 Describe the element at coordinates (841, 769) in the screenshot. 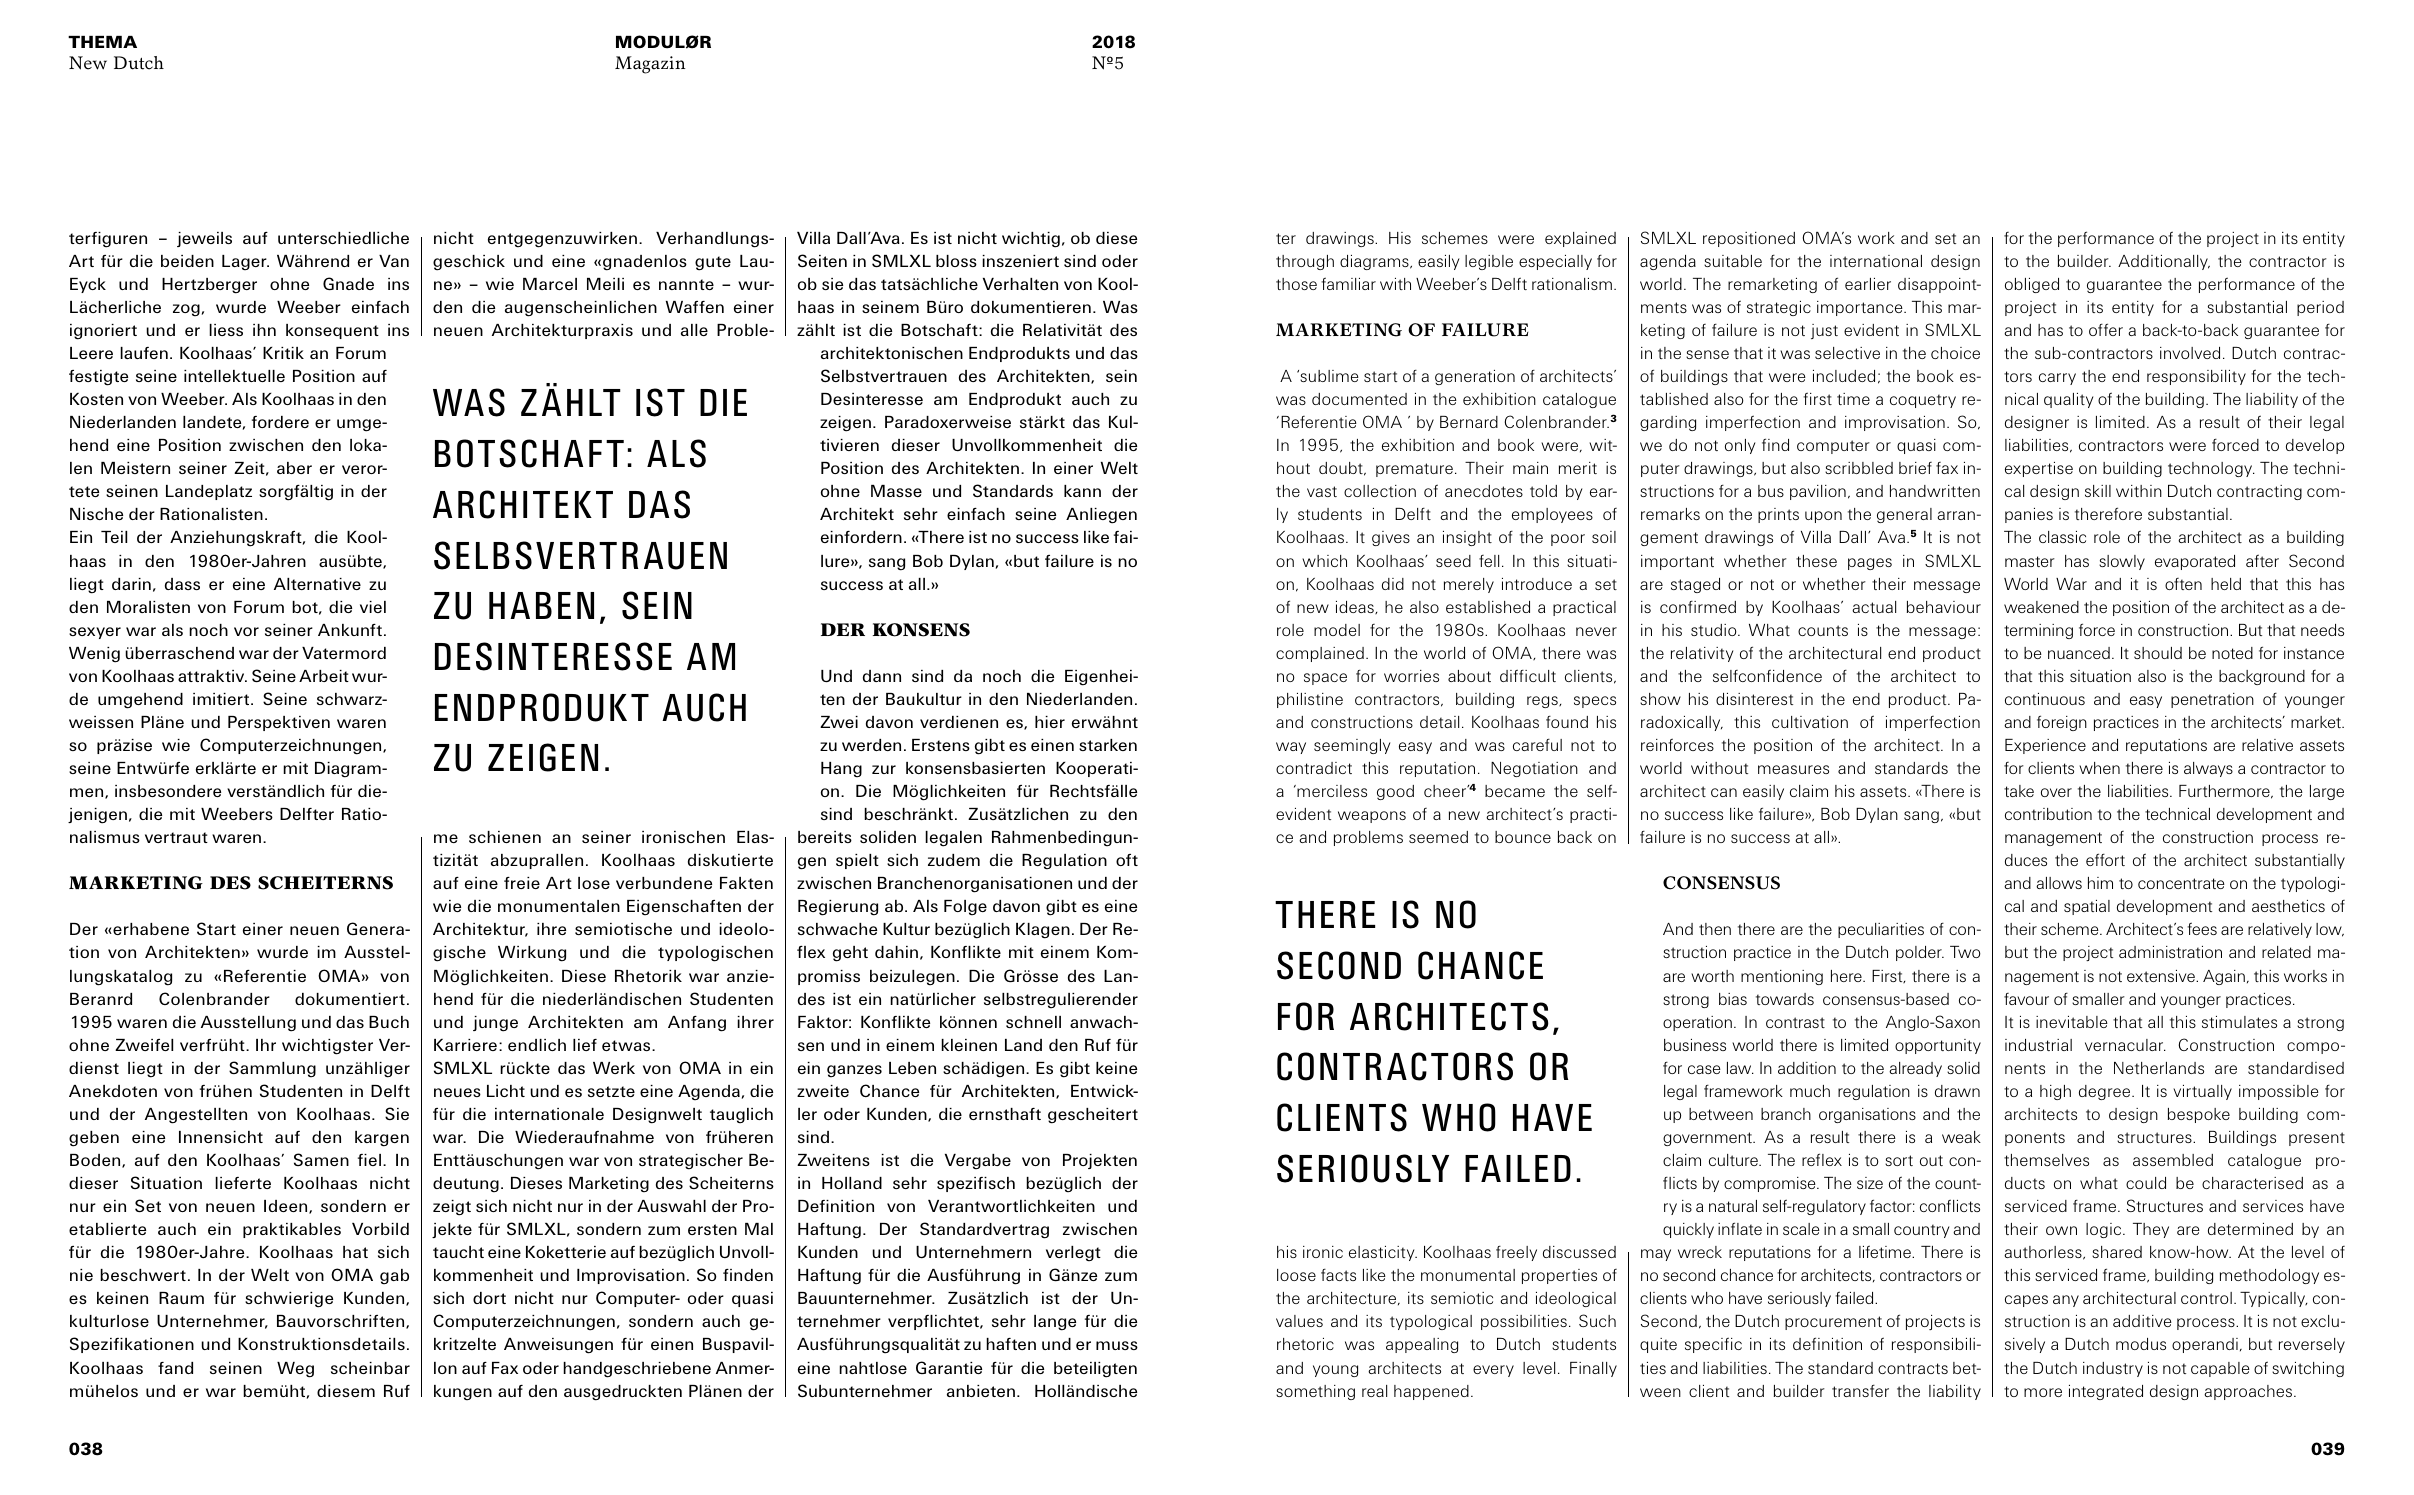

I see `Hang` at that location.
